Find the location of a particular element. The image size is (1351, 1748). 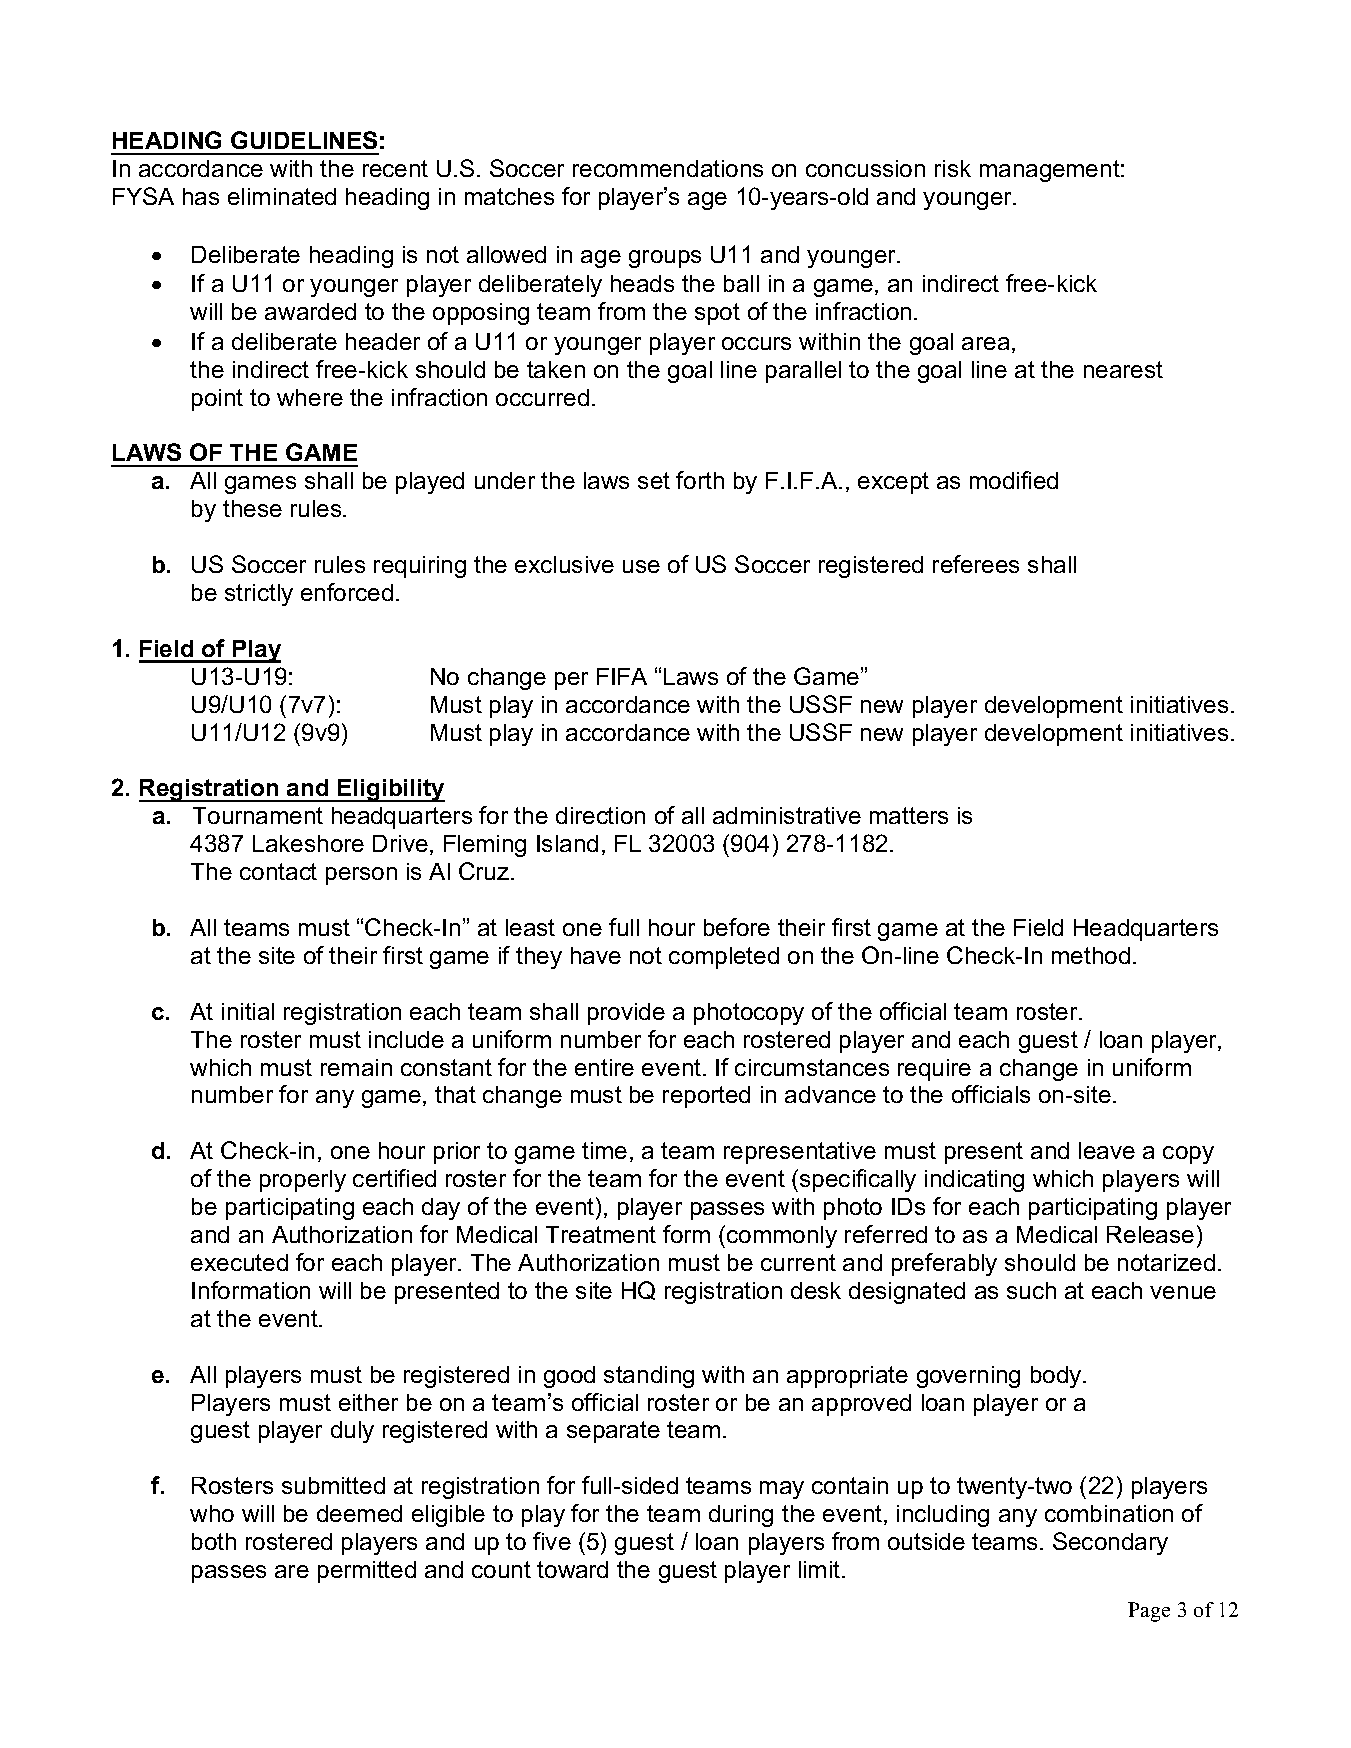

permitted is located at coordinates (367, 1572).
